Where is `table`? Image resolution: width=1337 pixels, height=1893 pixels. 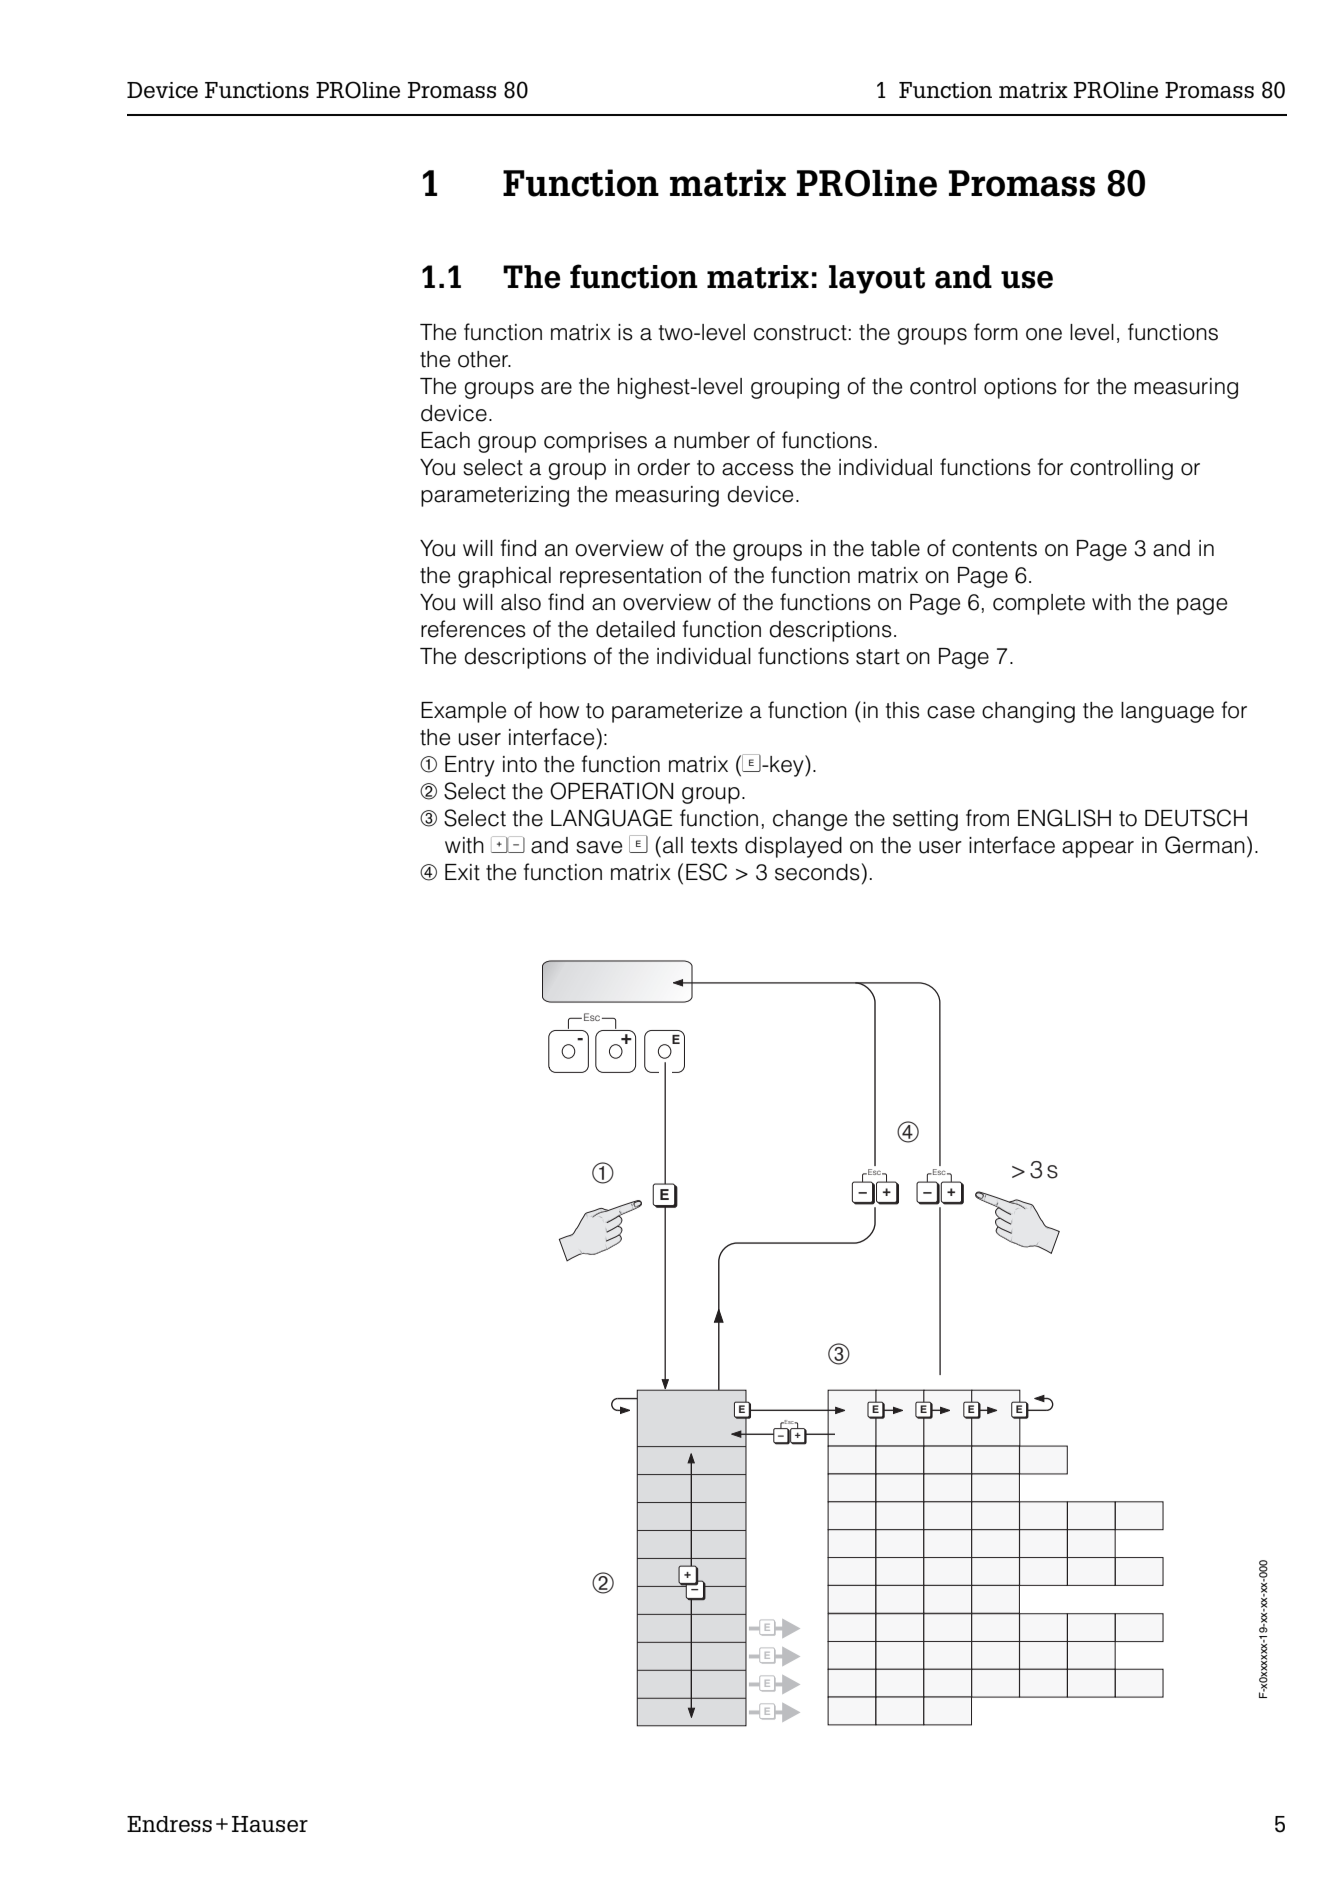
table is located at coordinates (895, 548).
